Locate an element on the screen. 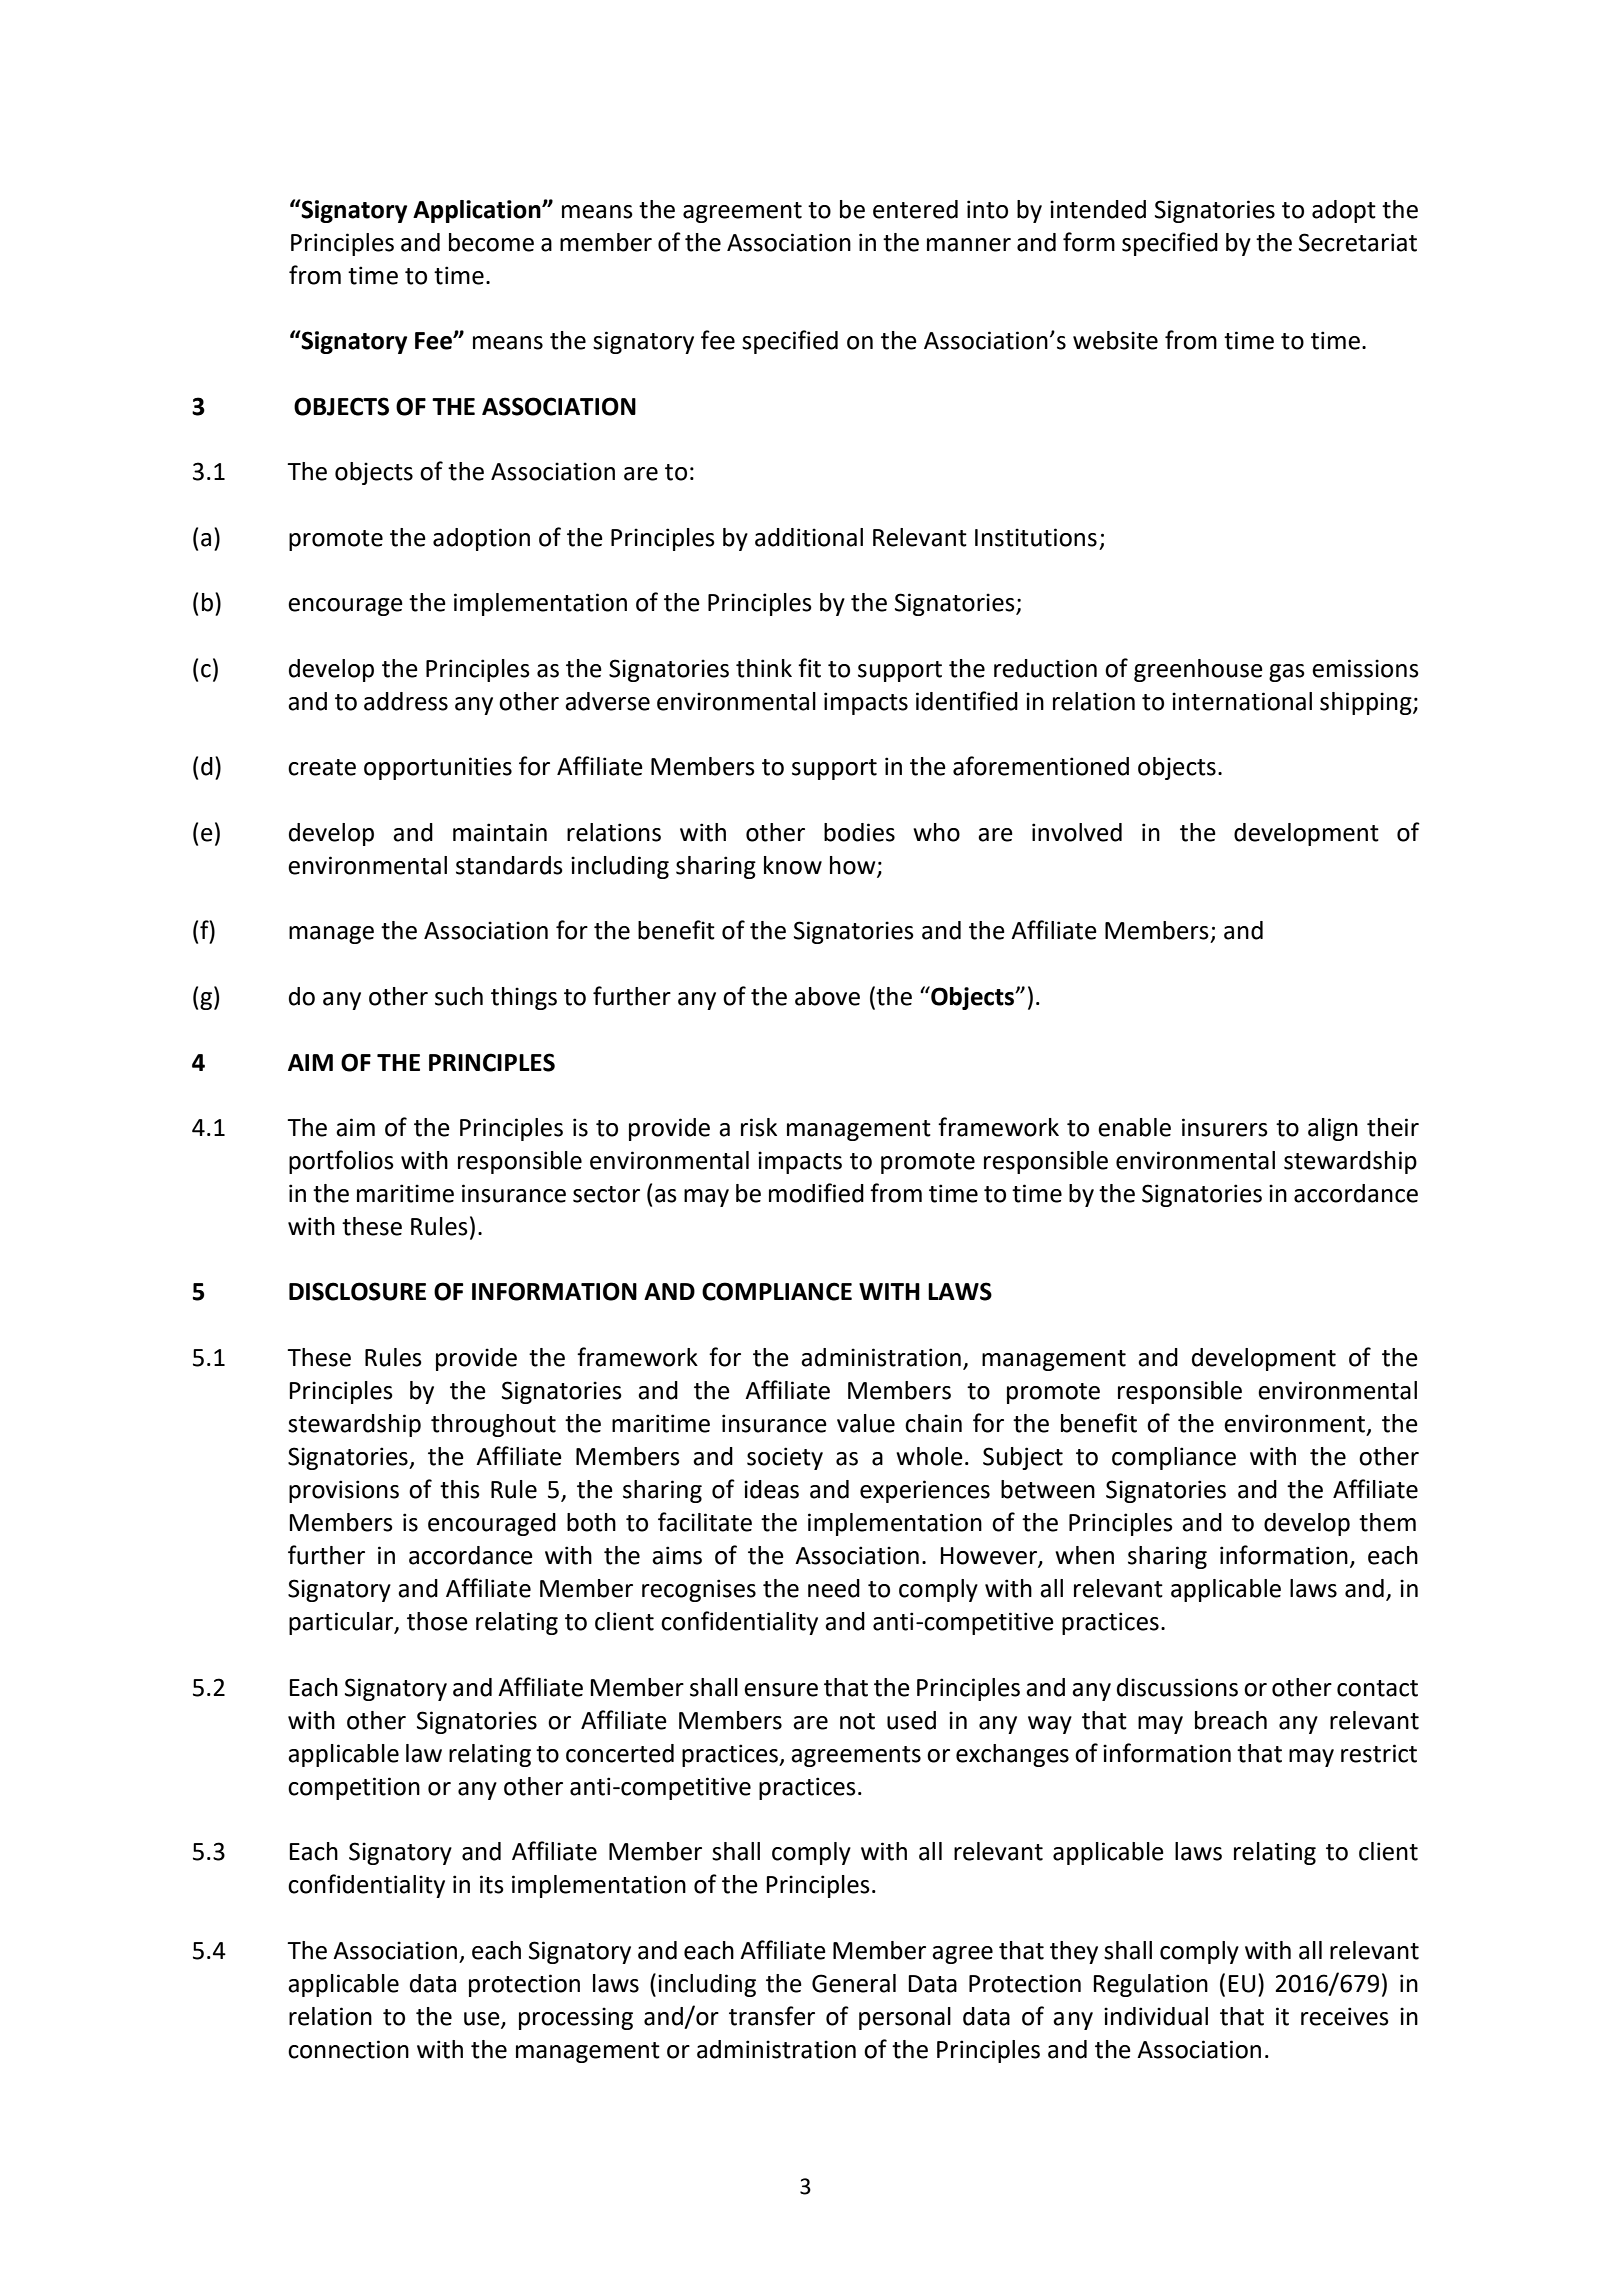 The image size is (1611, 2277). international is located at coordinates (1242, 701).
